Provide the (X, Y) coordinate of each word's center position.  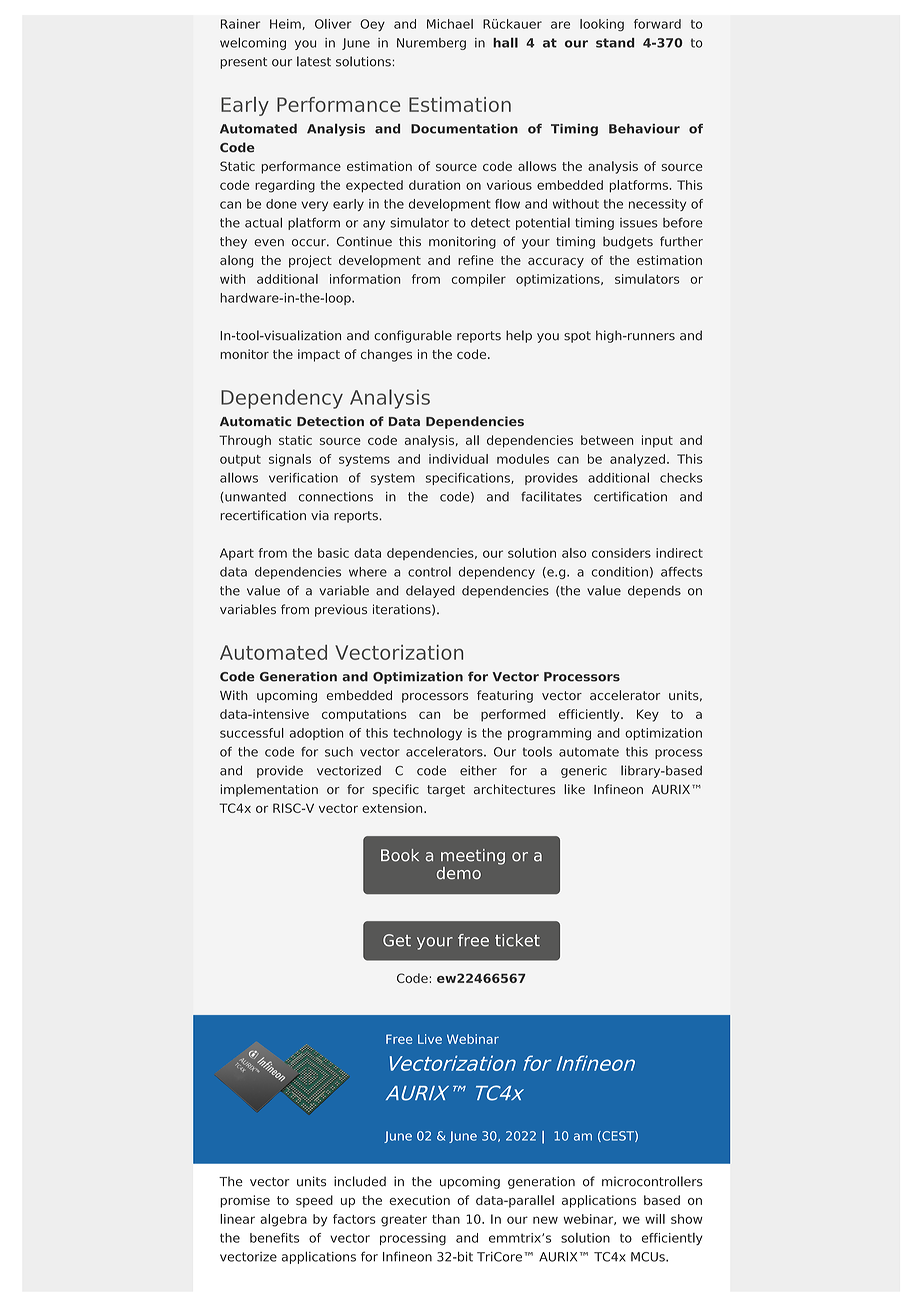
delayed (430, 591)
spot (577, 337)
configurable (413, 336)
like (574, 789)
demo (459, 873)
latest (314, 61)
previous (341, 610)
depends (654, 592)
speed (314, 1201)
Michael (450, 24)
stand (615, 43)
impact (319, 355)
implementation (269, 790)
